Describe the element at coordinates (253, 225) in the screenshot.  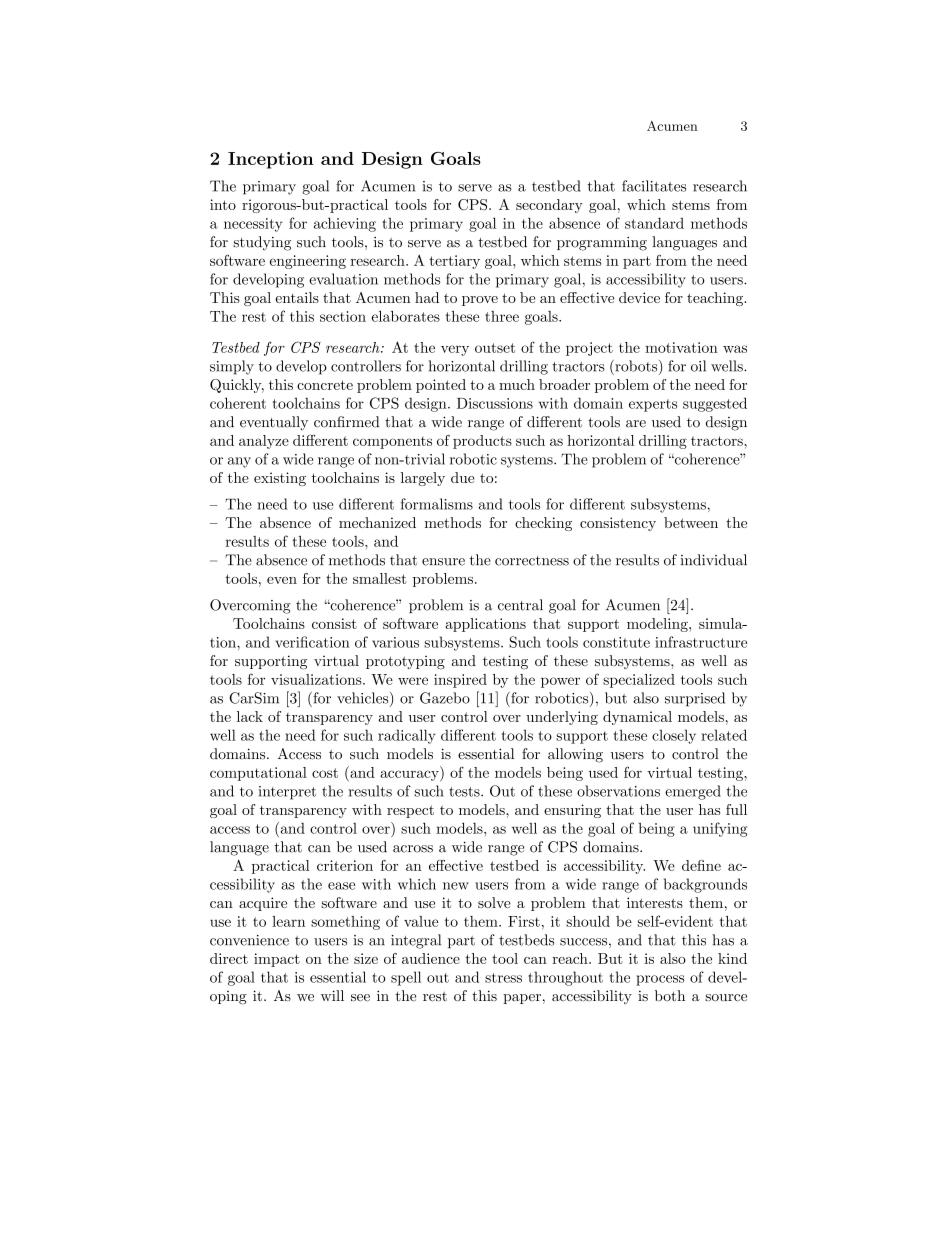
I see `necessity` at that location.
